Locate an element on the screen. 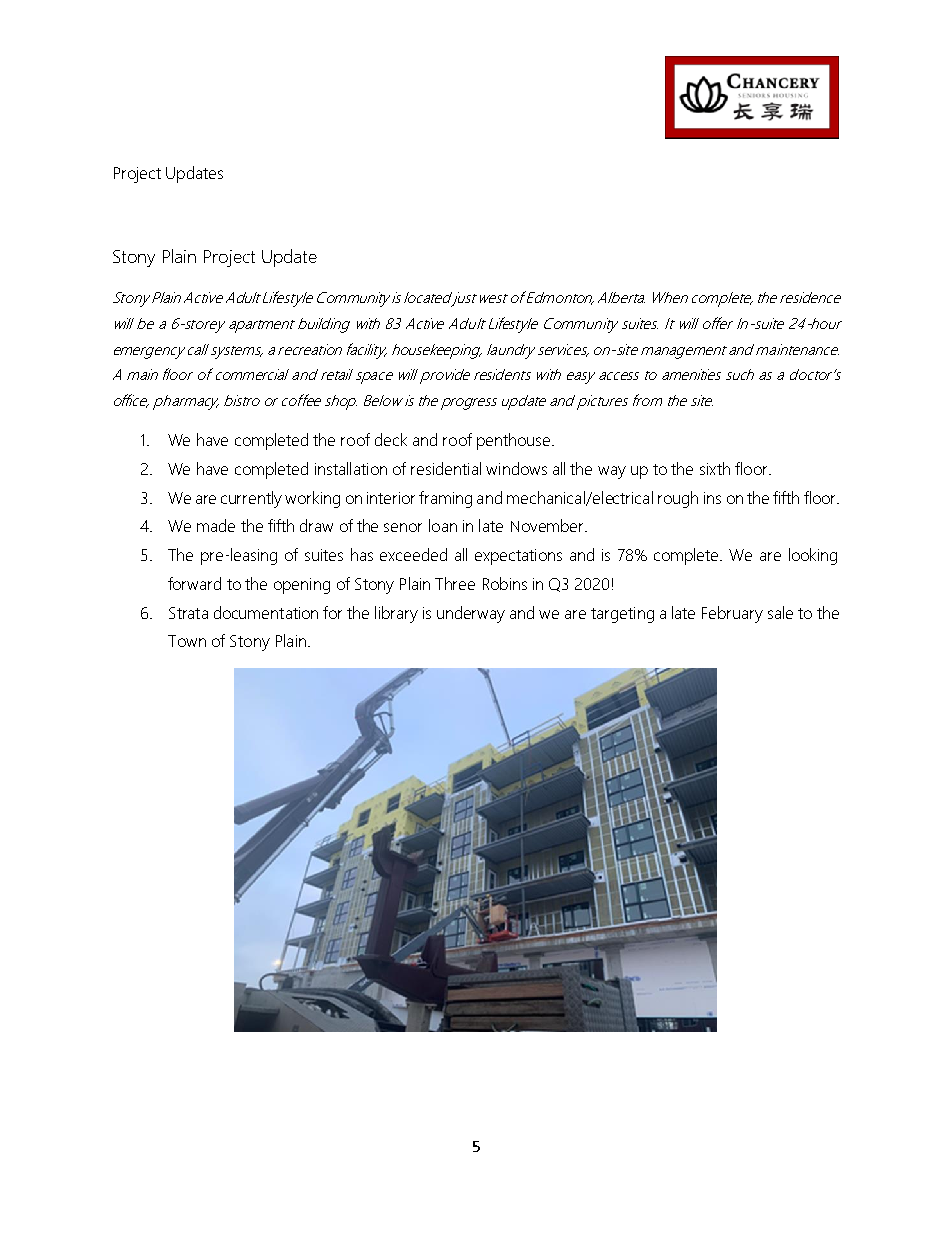  penthouse is located at coordinates (515, 441).
